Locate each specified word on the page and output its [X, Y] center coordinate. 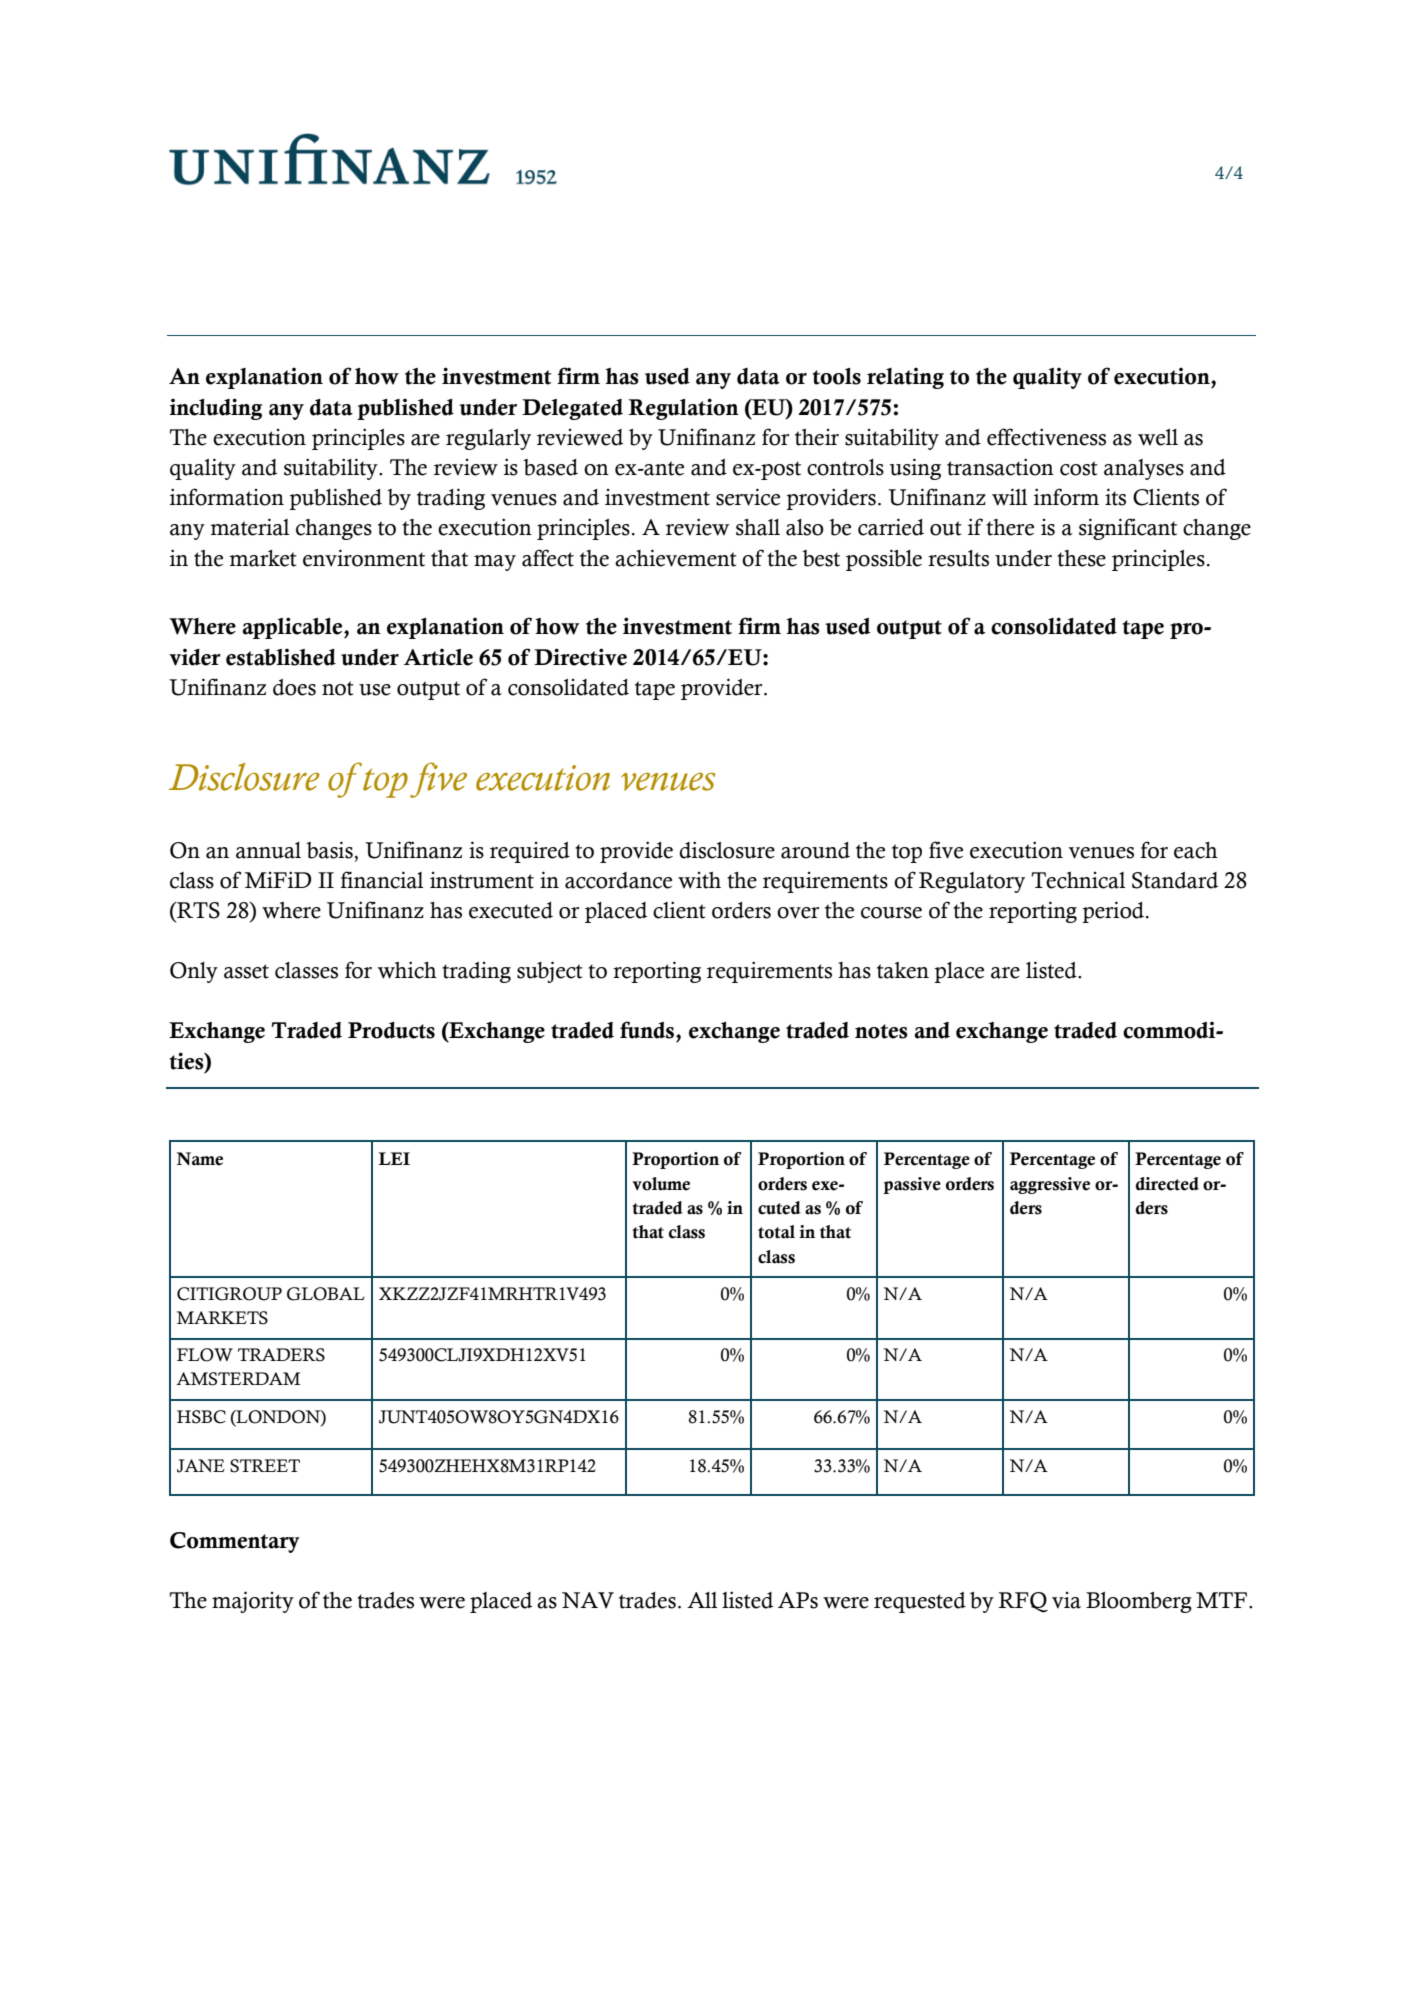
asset [246, 971]
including [215, 409]
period [1114, 912]
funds [648, 1030]
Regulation [683, 409]
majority [253, 1602]
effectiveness [1046, 437]
